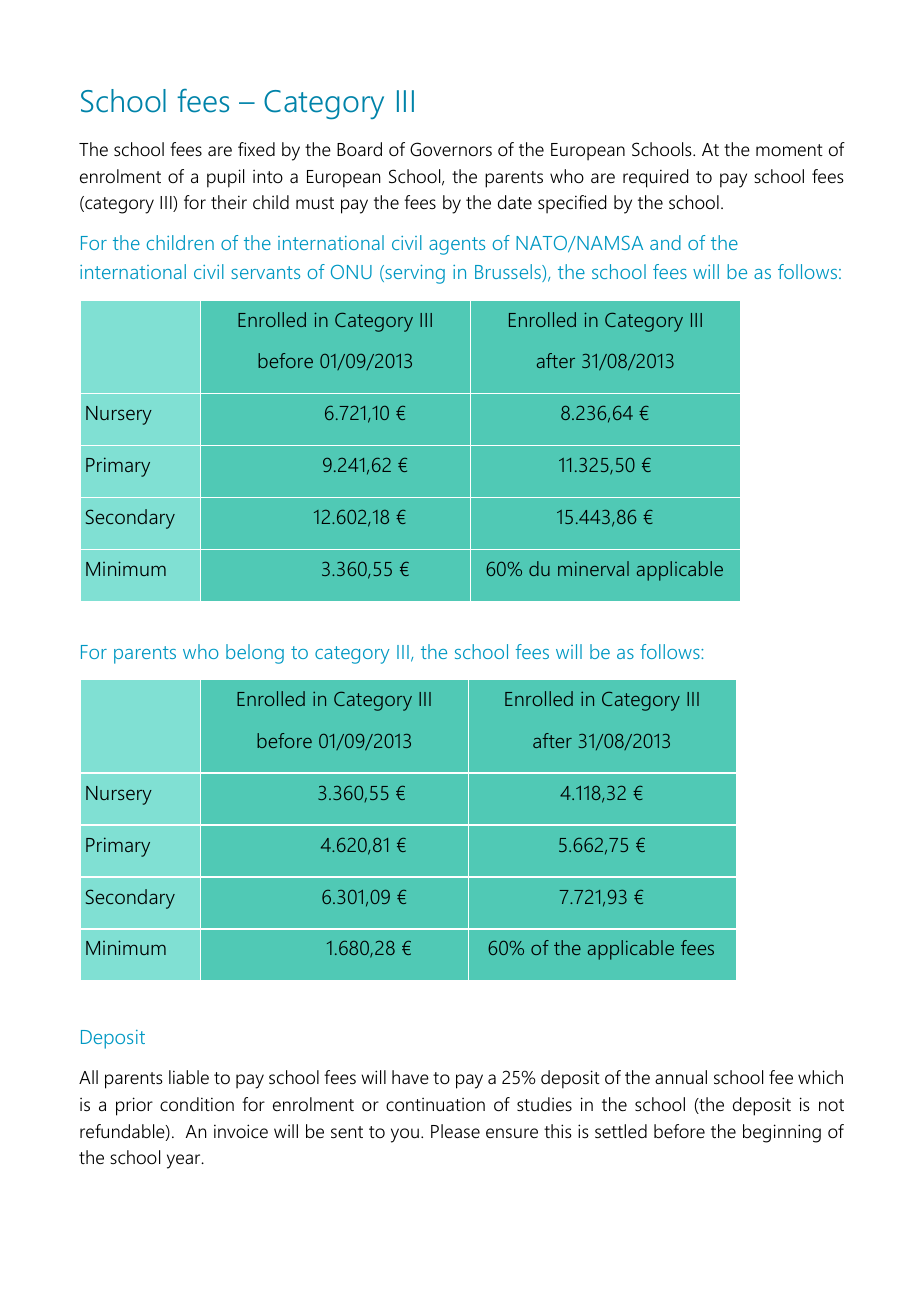 The height and width of the image is (1308, 924). What do you see at coordinates (197, 1104) in the image?
I see `condition` at bounding box center [197, 1104].
